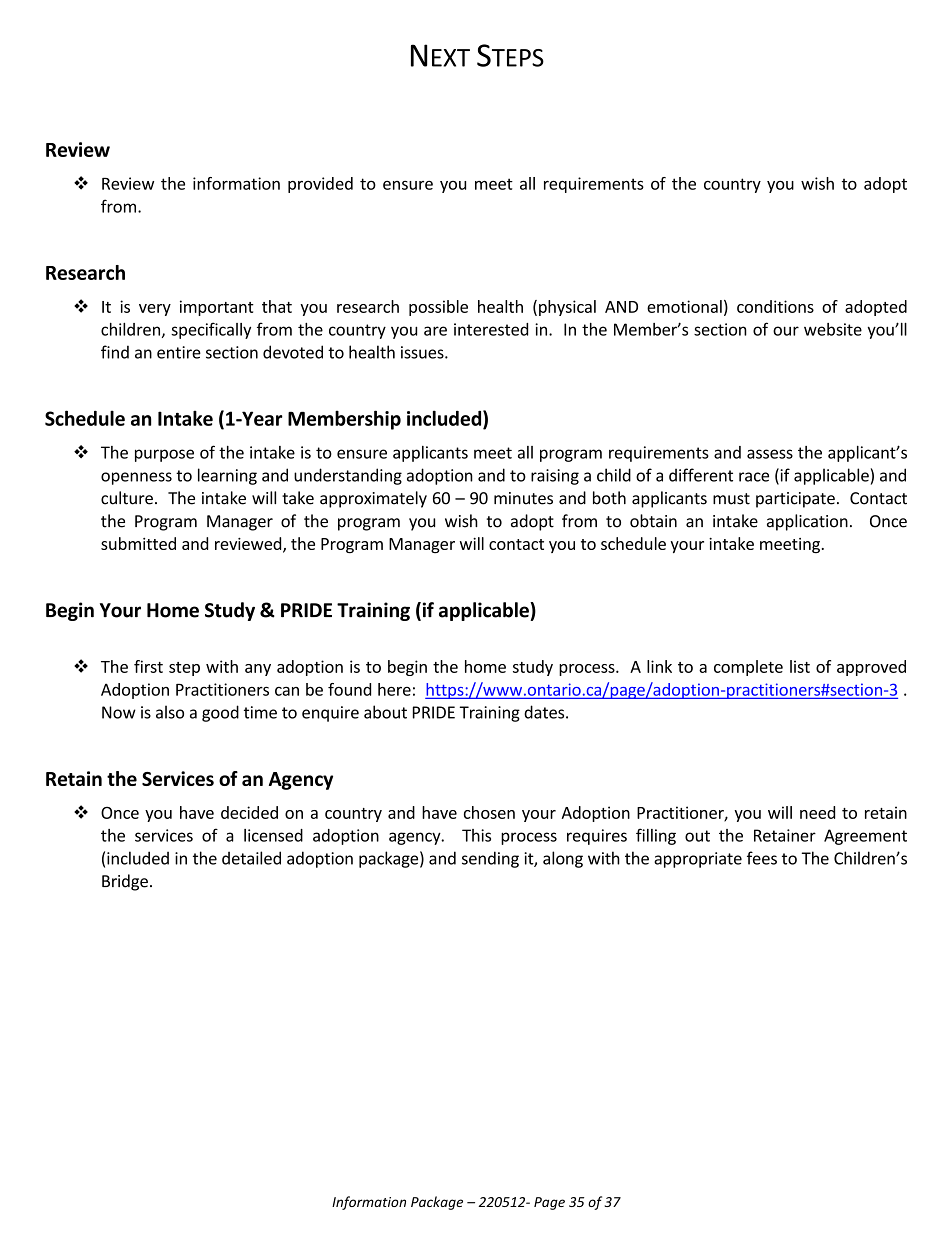 The width and height of the screenshot is (952, 1233). I want to click on provided, so click(320, 185).
